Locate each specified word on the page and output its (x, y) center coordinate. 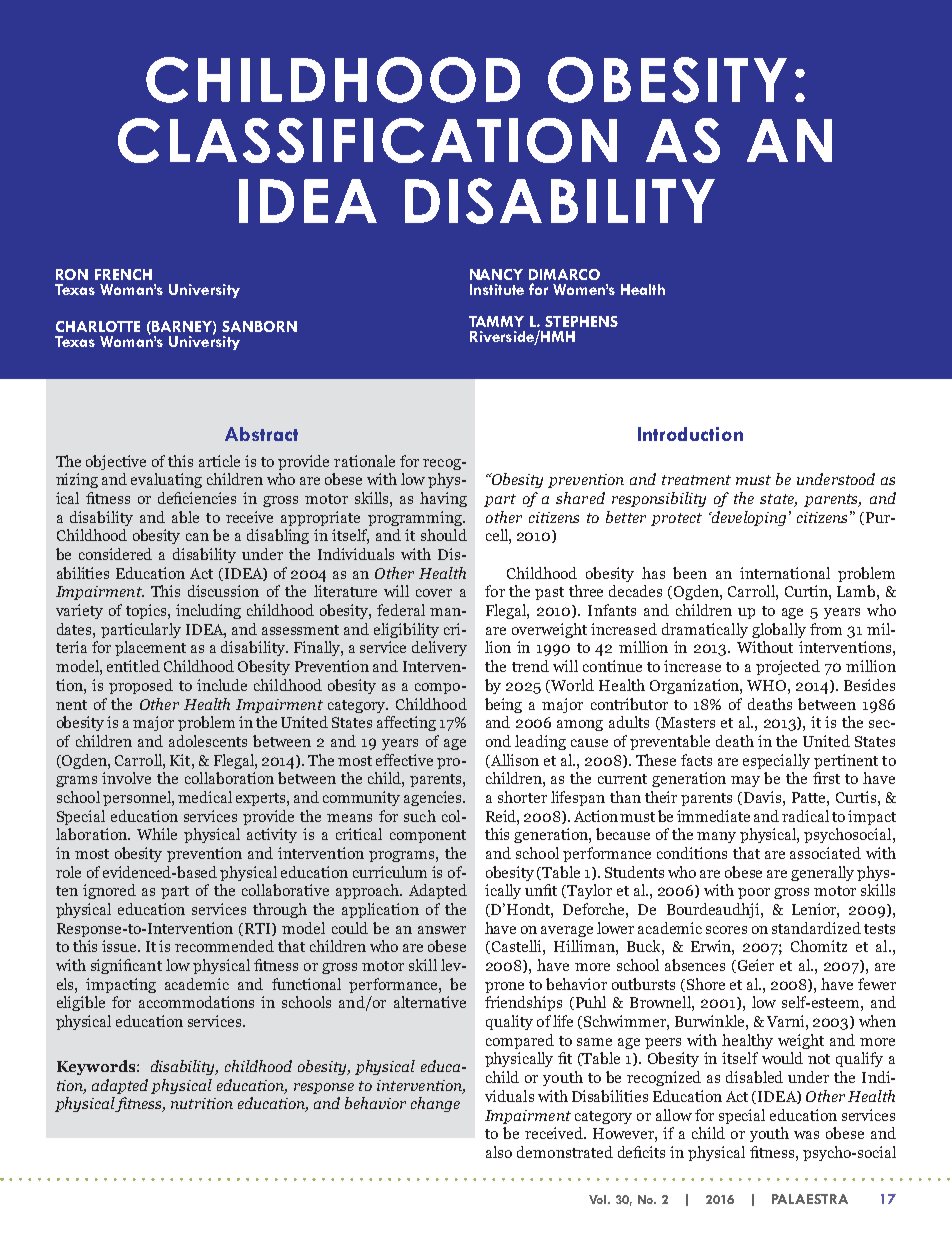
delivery (439, 648)
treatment (696, 480)
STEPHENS (581, 321)
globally (779, 630)
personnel (138, 798)
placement (150, 648)
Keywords (97, 1067)
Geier (754, 966)
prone (504, 987)
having (443, 499)
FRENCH (123, 274)
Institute (497, 289)
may (745, 781)
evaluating (166, 480)
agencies (434, 798)
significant (126, 966)
